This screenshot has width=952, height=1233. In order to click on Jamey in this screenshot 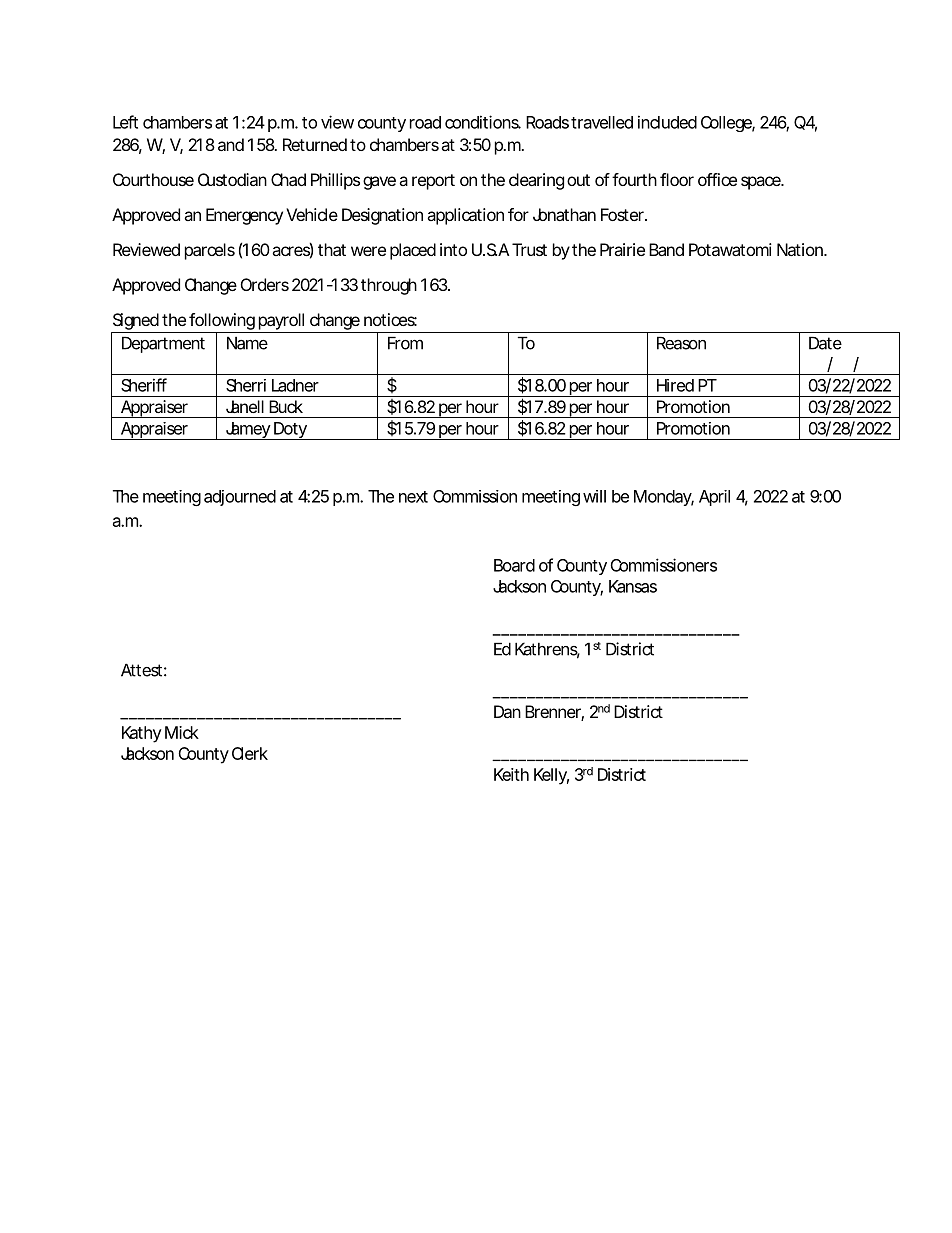, I will do `click(247, 431)`.
